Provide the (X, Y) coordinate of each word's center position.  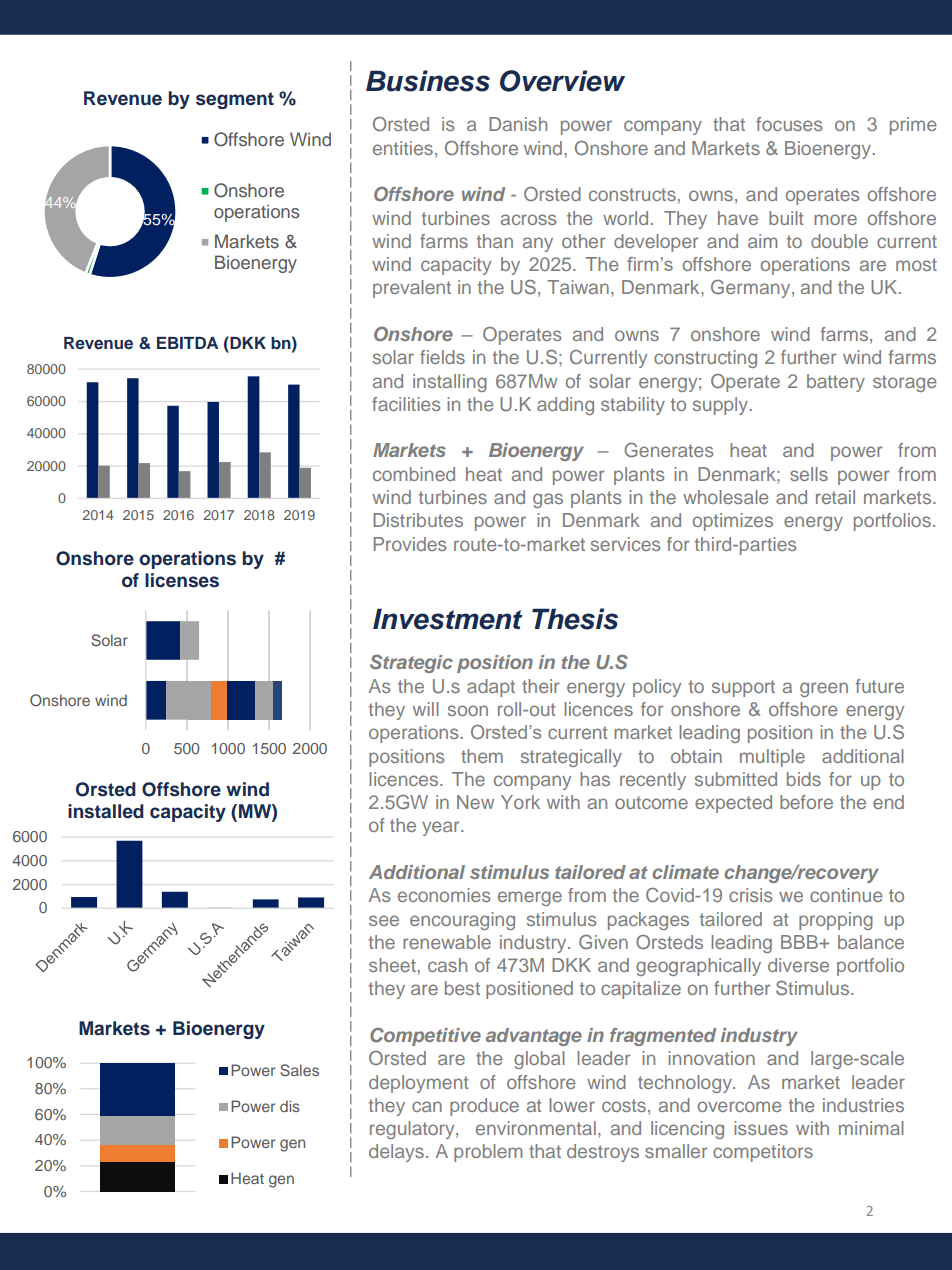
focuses (789, 124)
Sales (299, 1070)
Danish (518, 124)
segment (235, 100)
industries (863, 1105)
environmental (536, 1128)
